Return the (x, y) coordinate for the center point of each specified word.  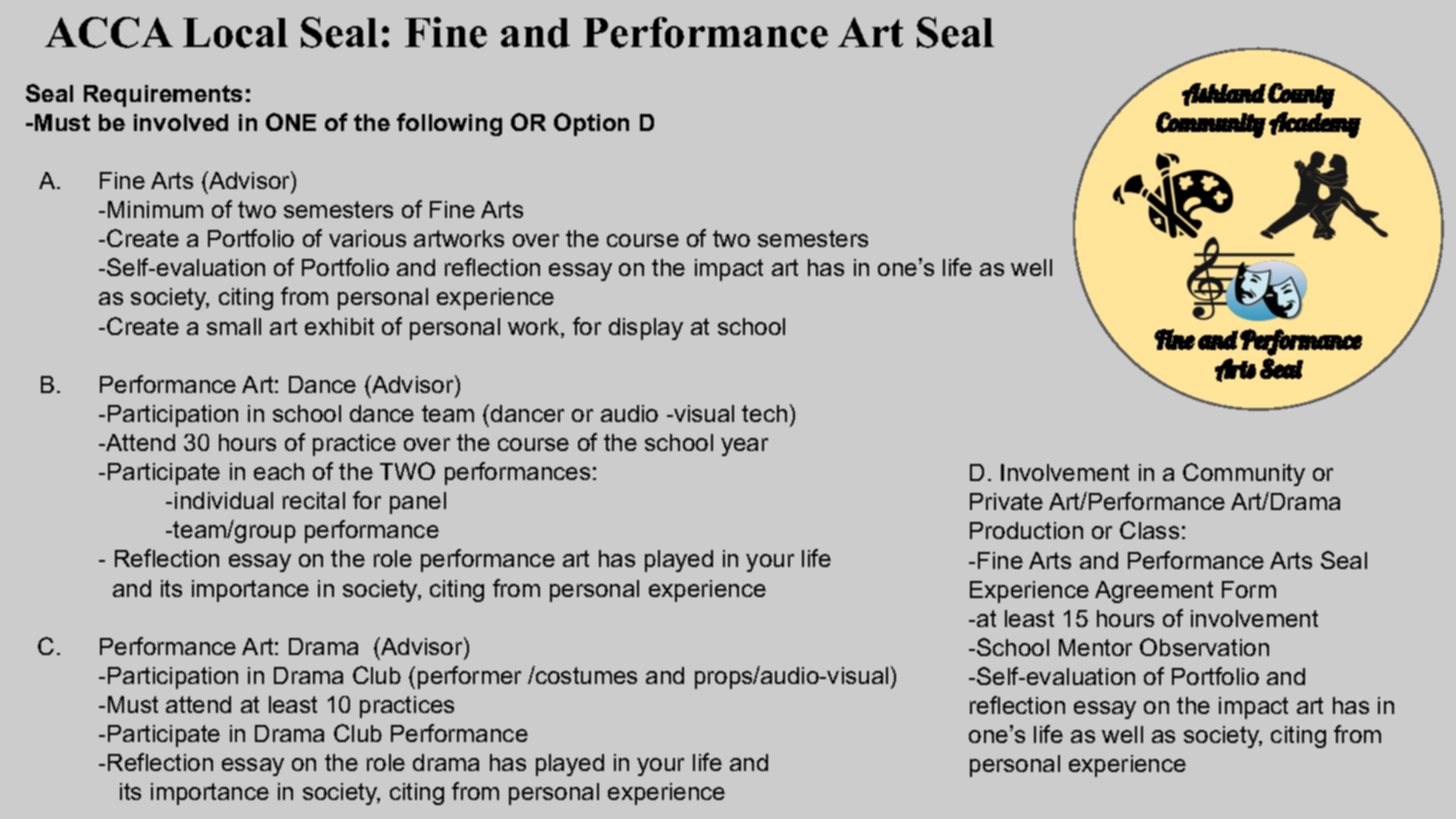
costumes (585, 675)
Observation (1204, 647)
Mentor (1095, 647)
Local (235, 33)
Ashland (1224, 94)
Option (591, 124)
